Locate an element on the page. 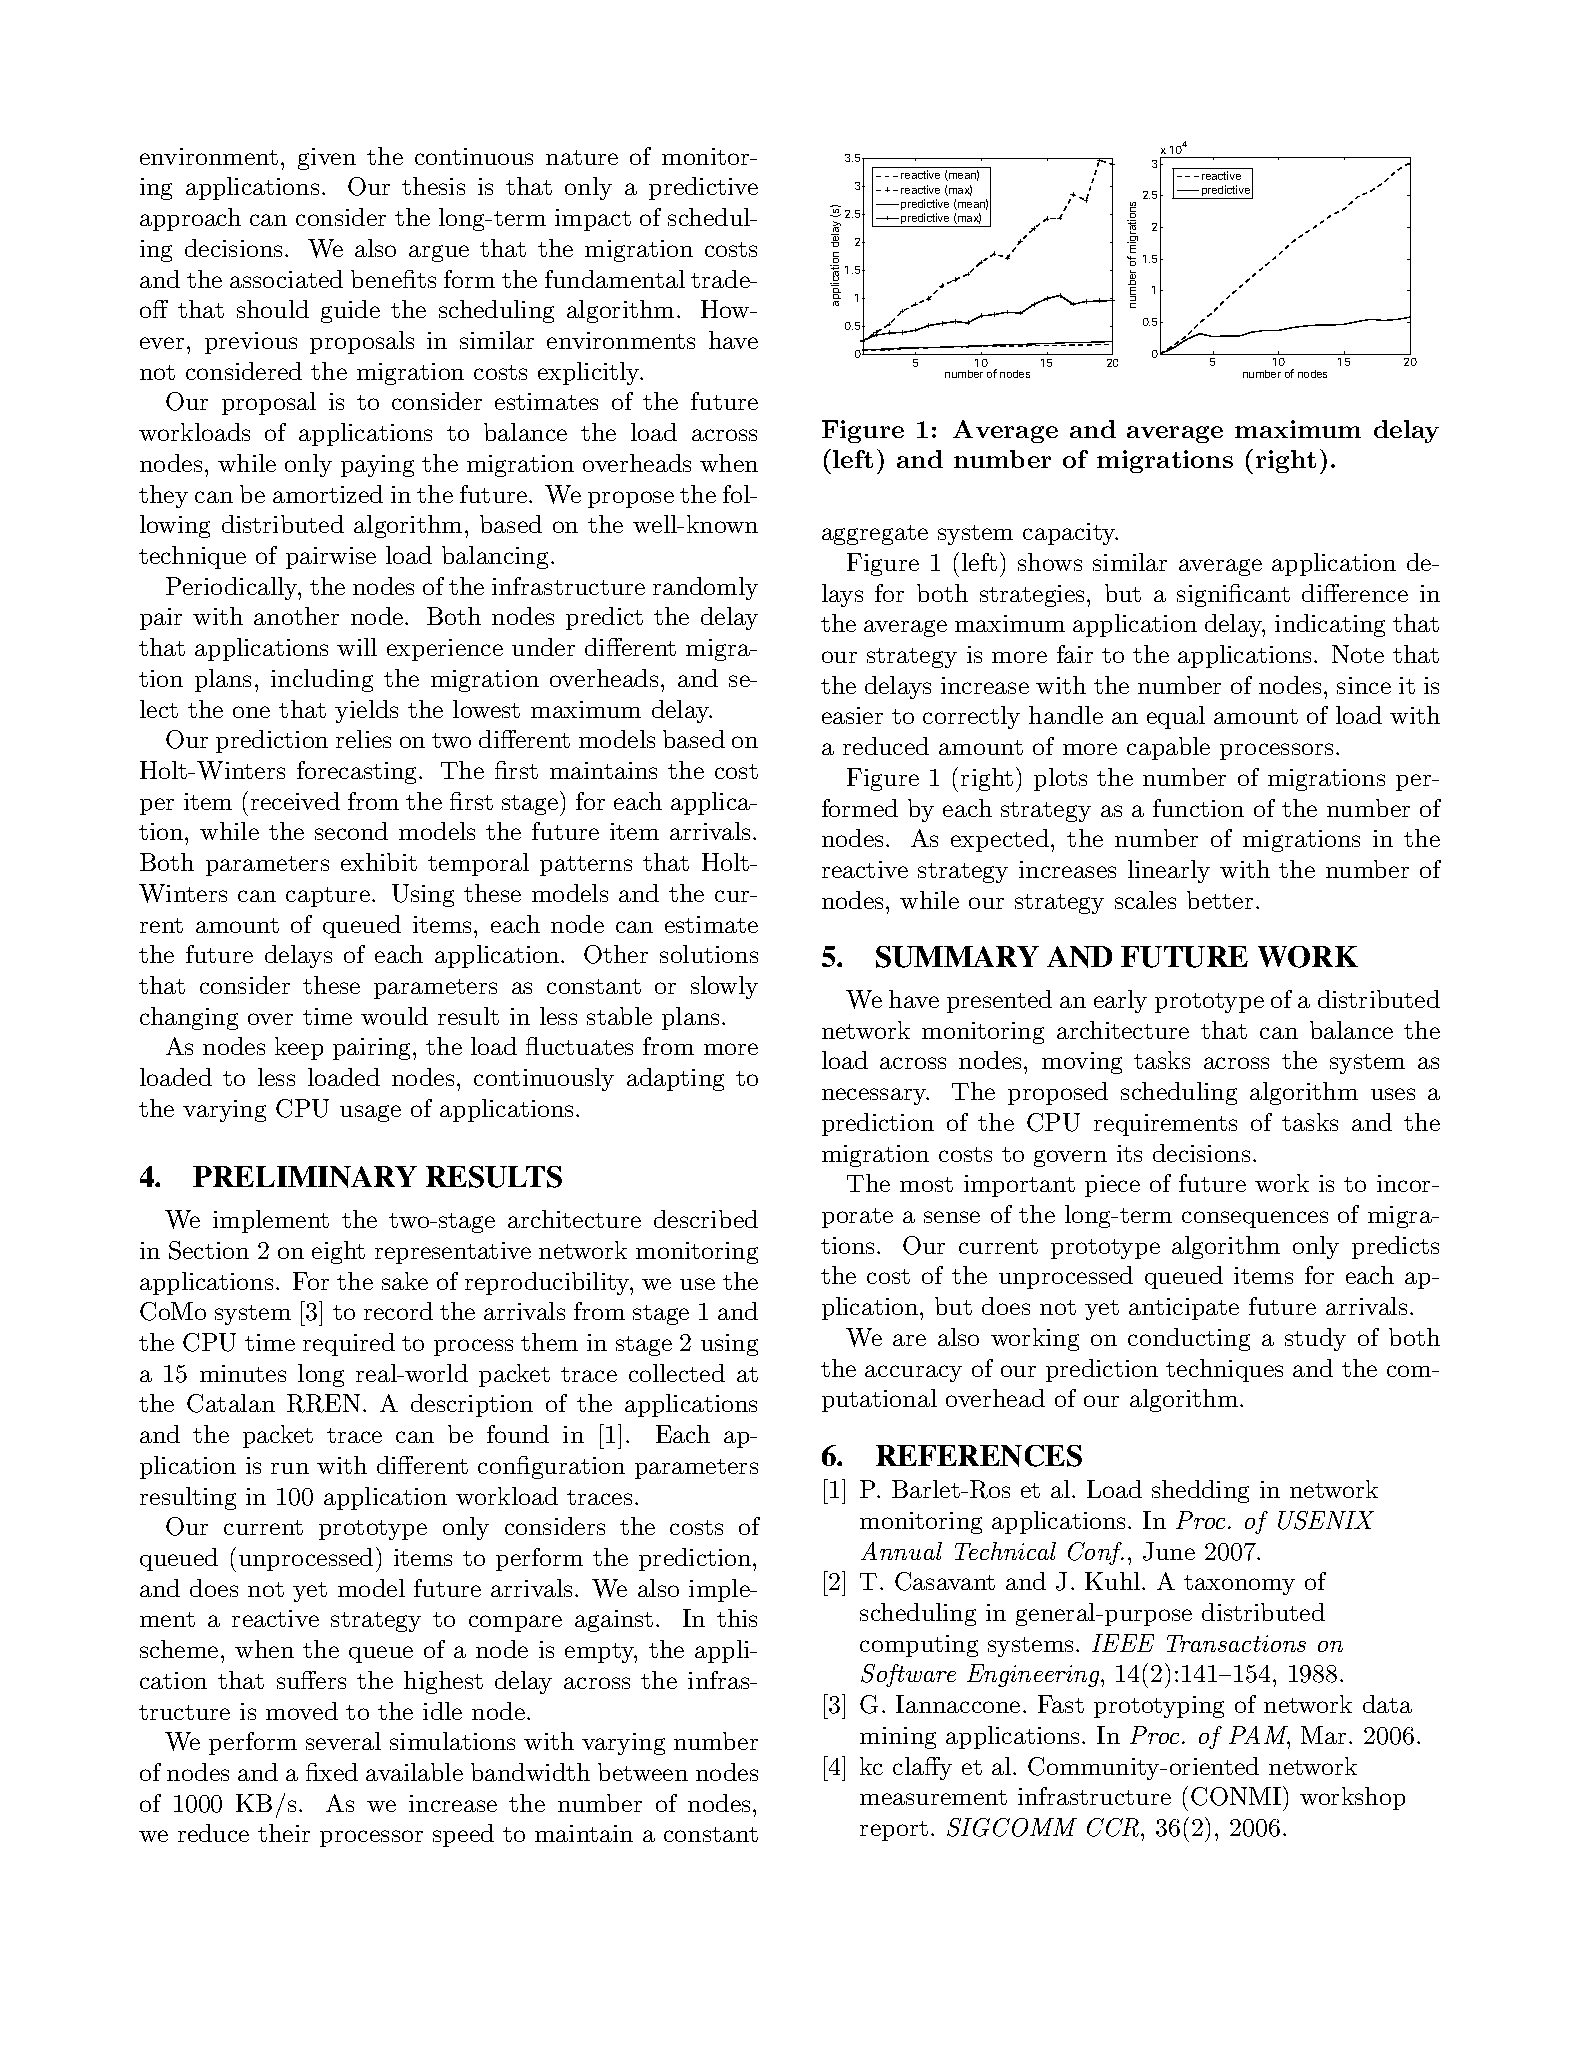 Image resolution: width=1586 pixels, height=2052 pixels. their is located at coordinates (284, 1833).
